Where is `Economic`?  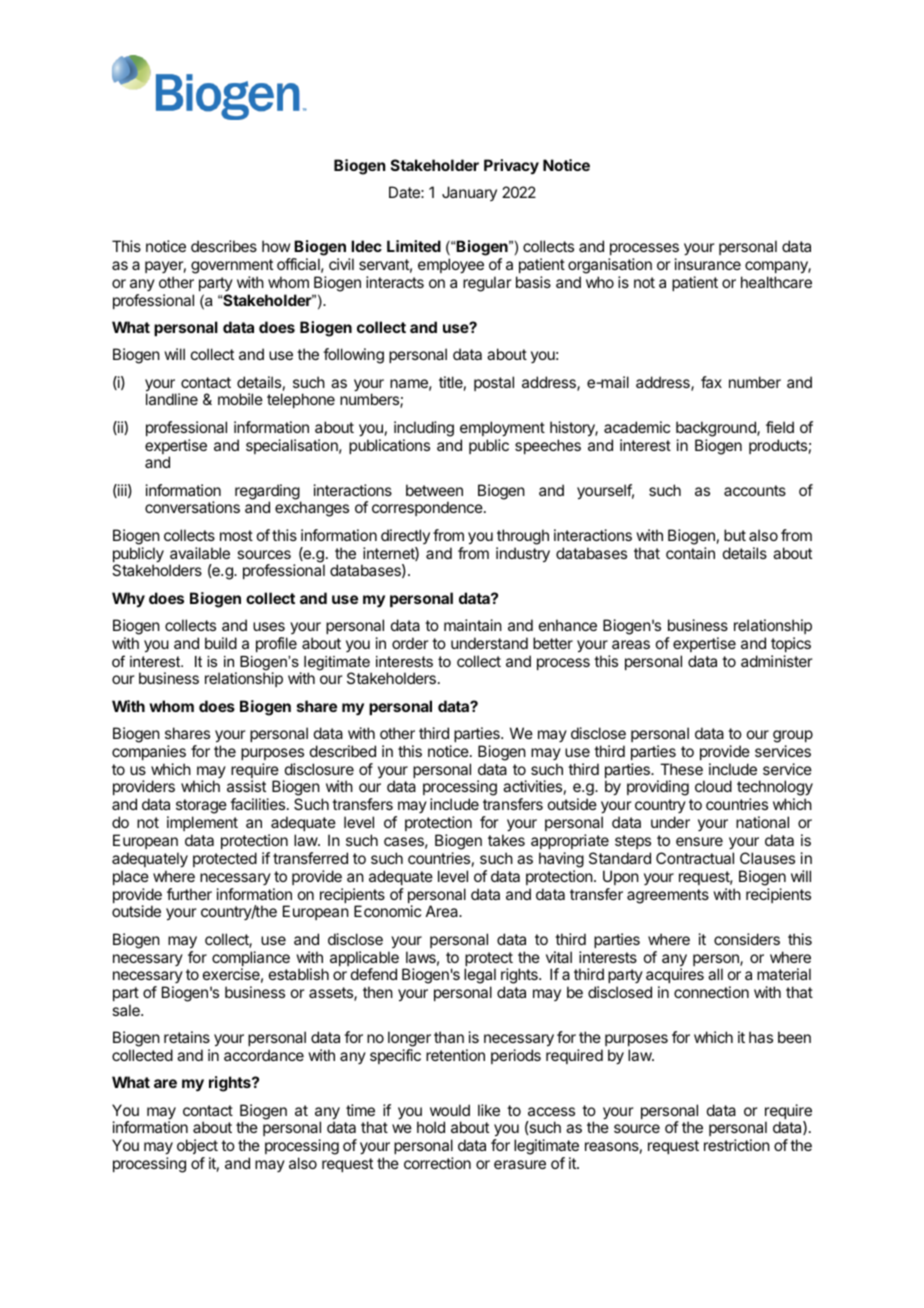
Economic is located at coordinates (387, 911).
